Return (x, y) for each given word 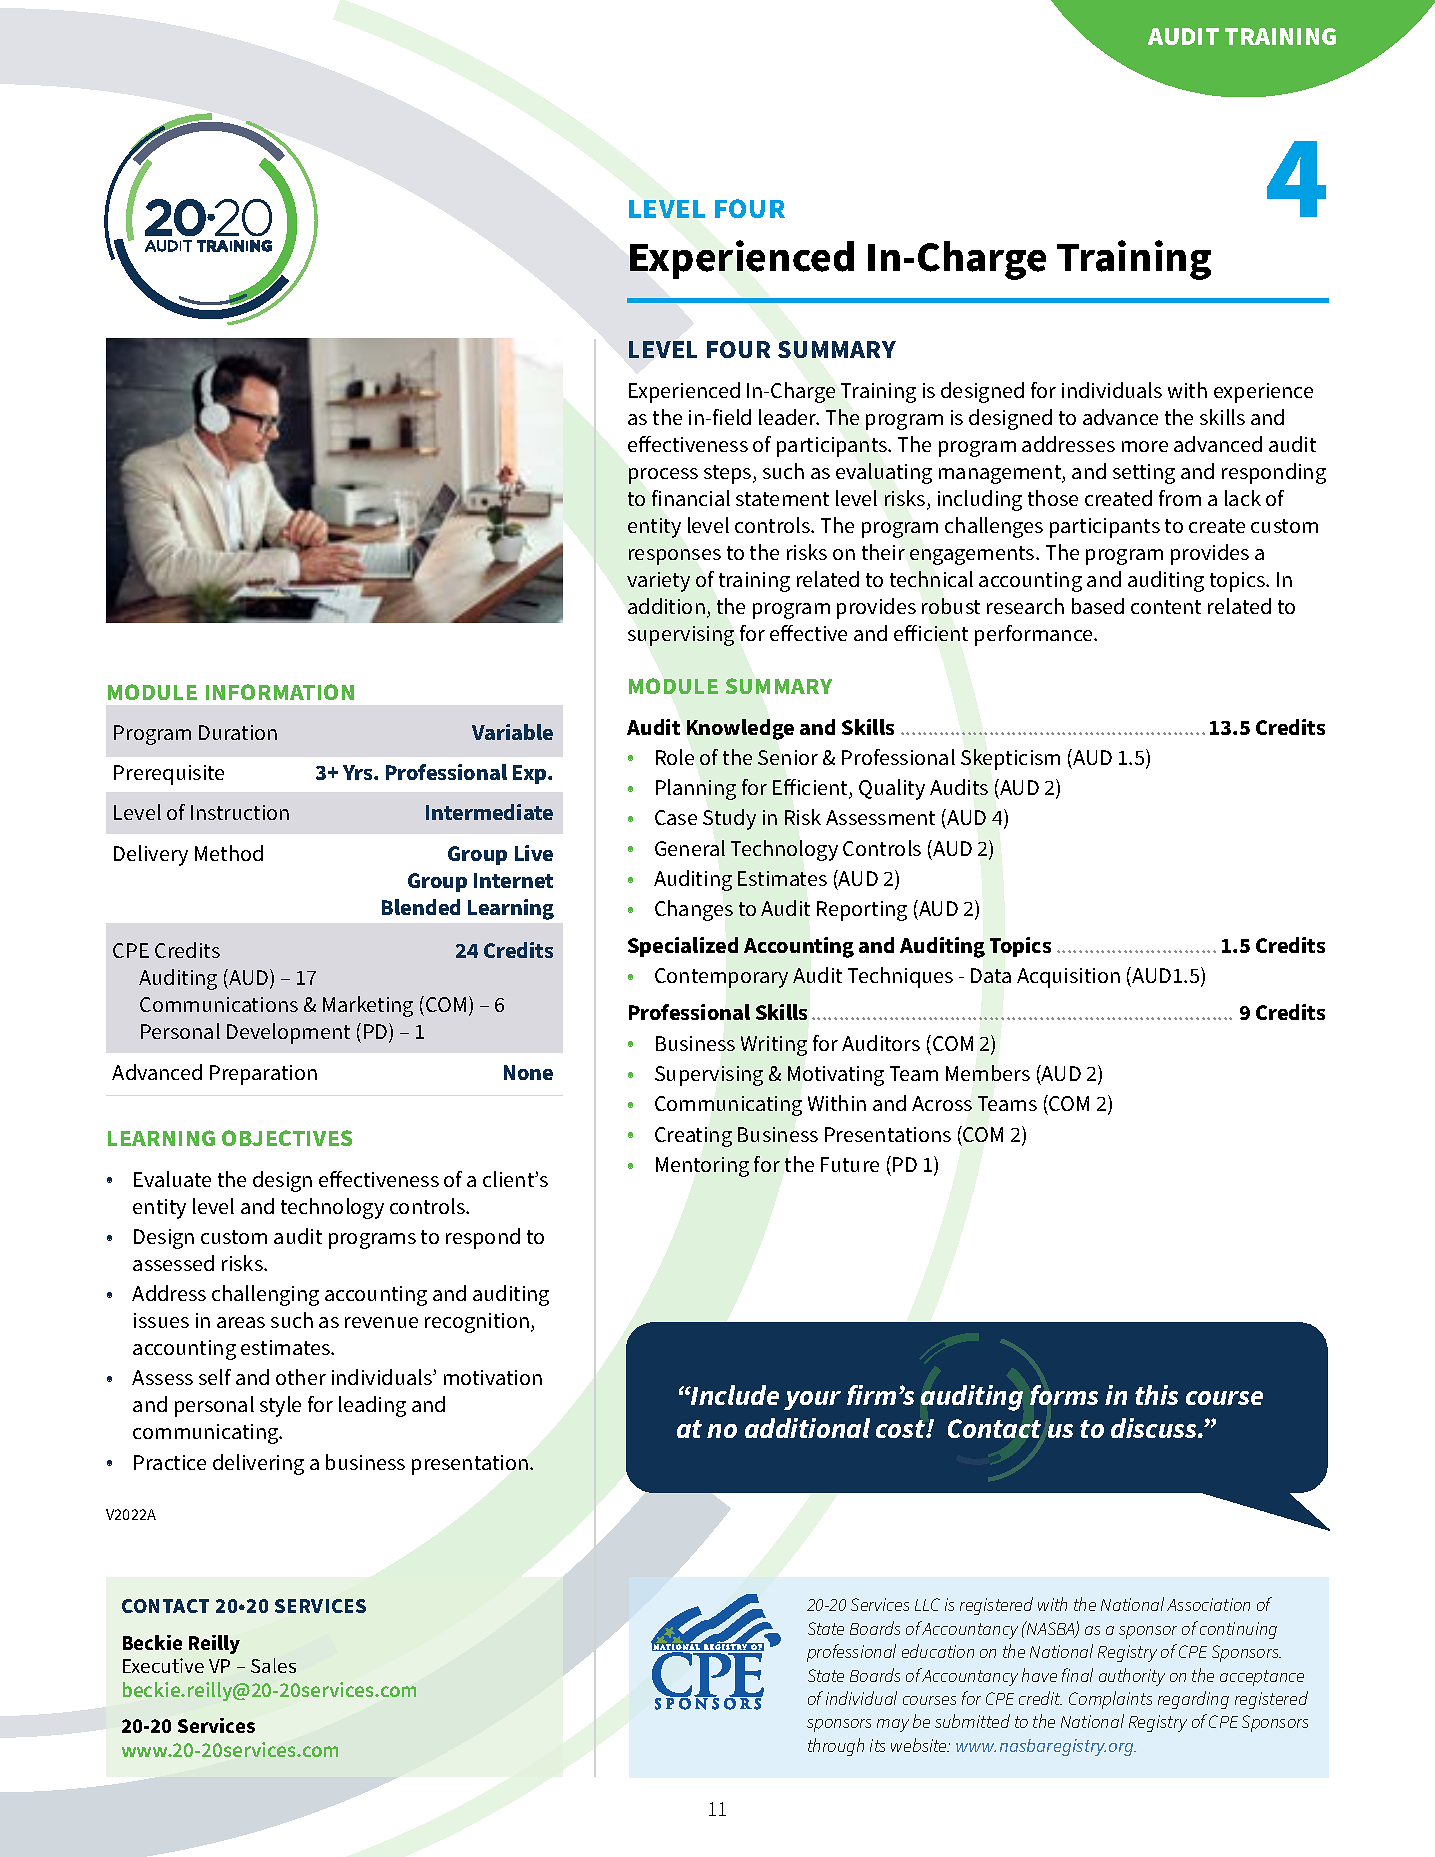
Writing (774, 1046)
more (1145, 446)
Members (988, 1073)
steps (729, 474)
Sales (273, 1665)
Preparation (263, 1075)
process (663, 476)
